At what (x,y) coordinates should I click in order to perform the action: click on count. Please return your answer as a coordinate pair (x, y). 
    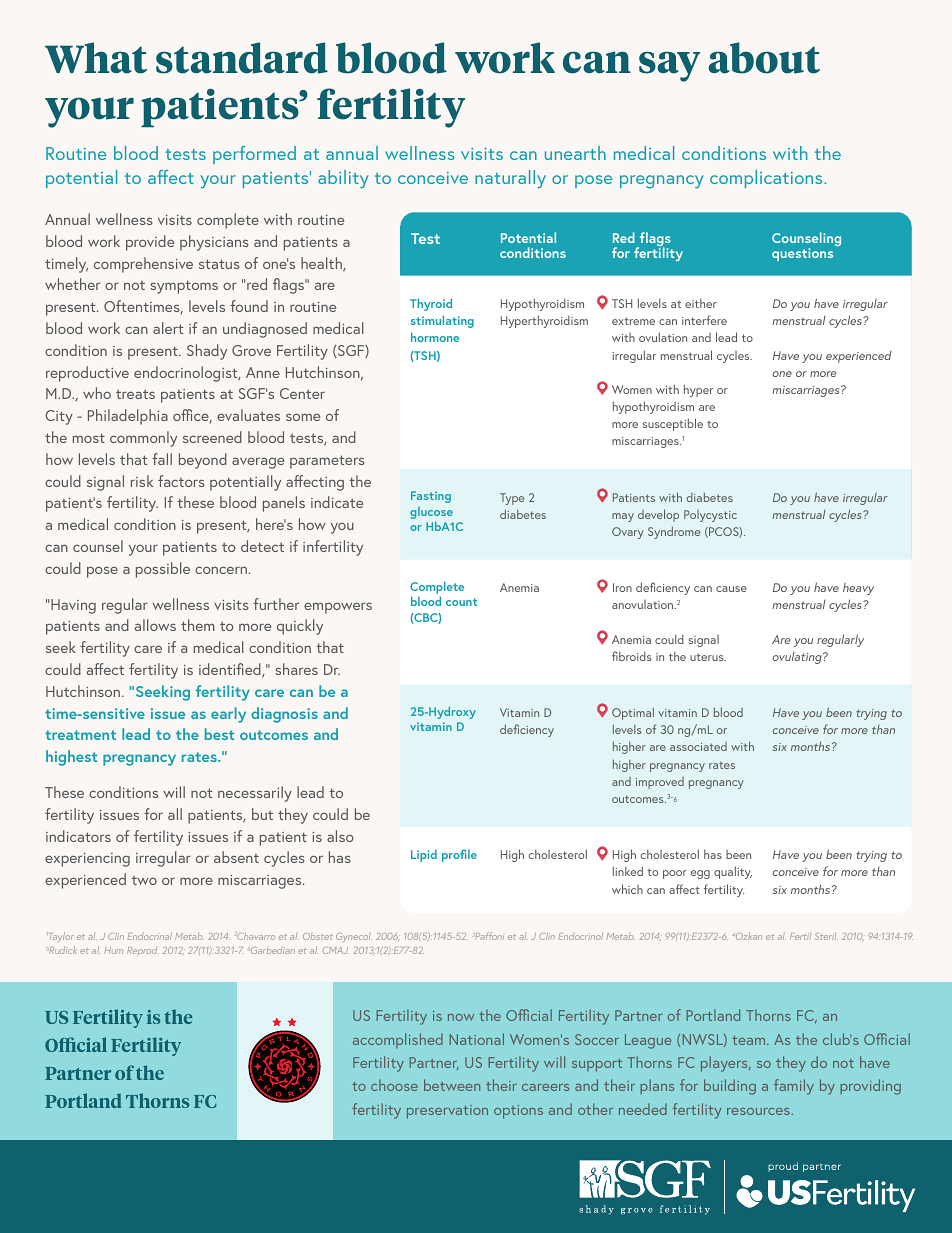
    Looking at the image, I should click on (461, 602).
